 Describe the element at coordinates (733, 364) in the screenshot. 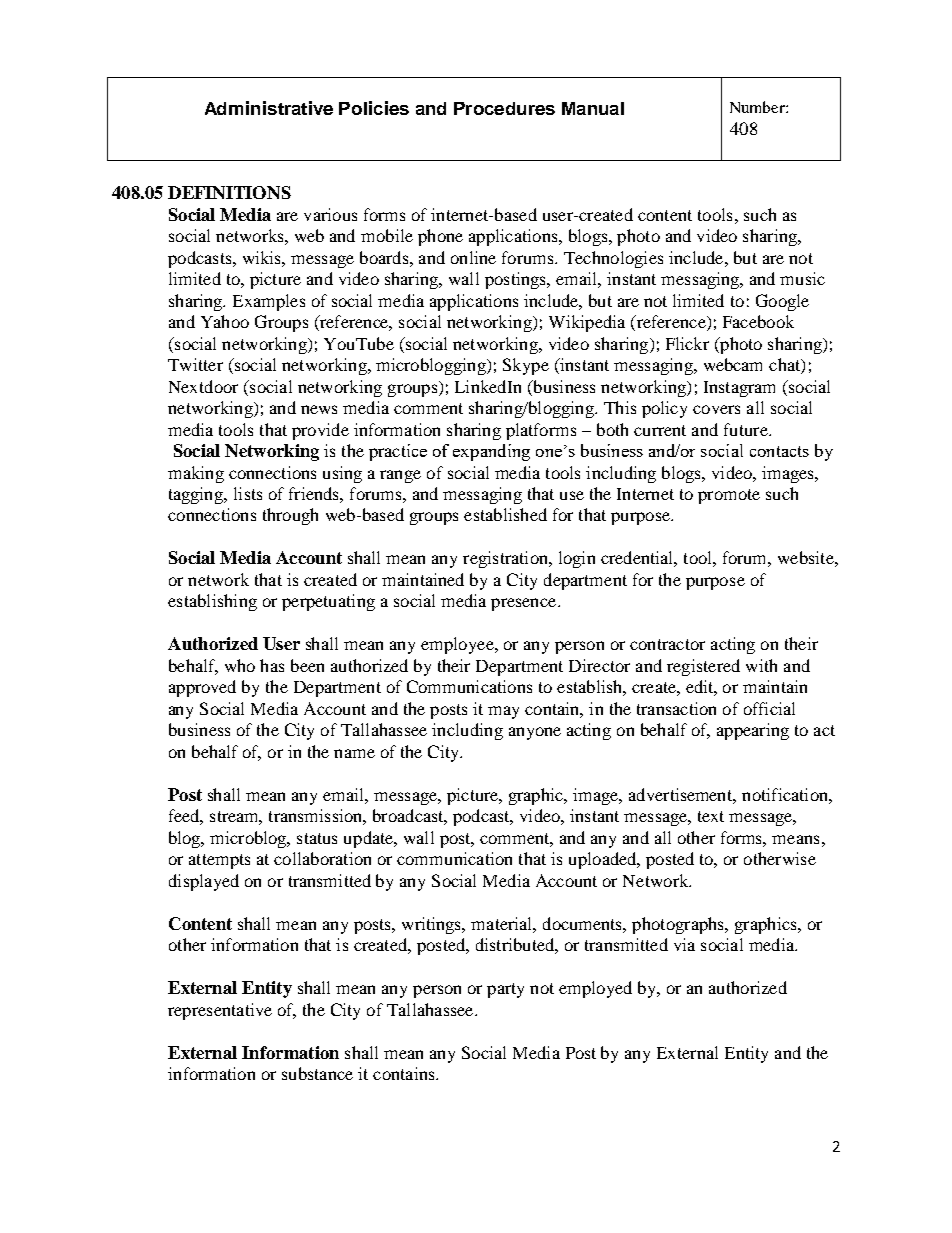

I see `webcam` at that location.
